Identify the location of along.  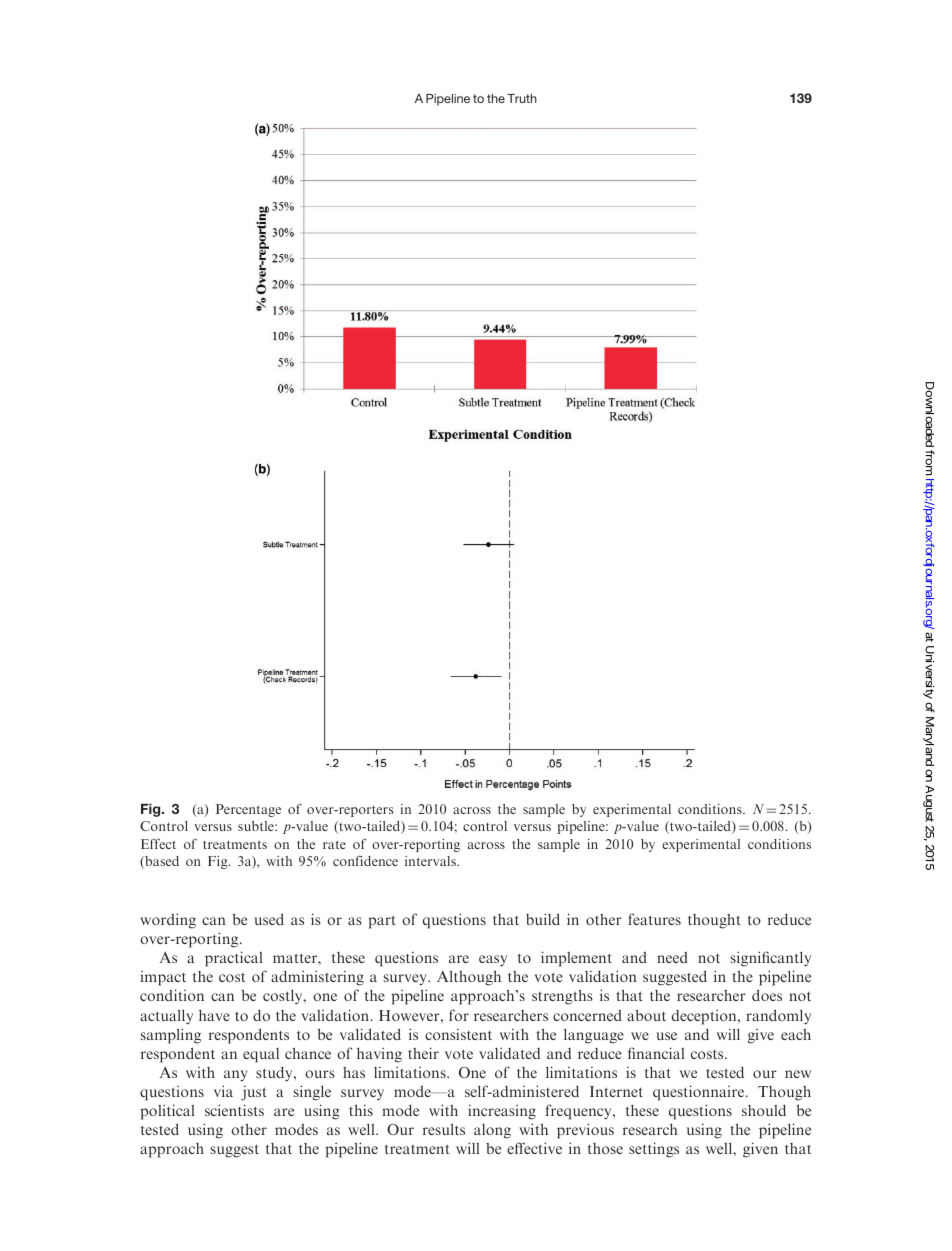
(492, 1131).
